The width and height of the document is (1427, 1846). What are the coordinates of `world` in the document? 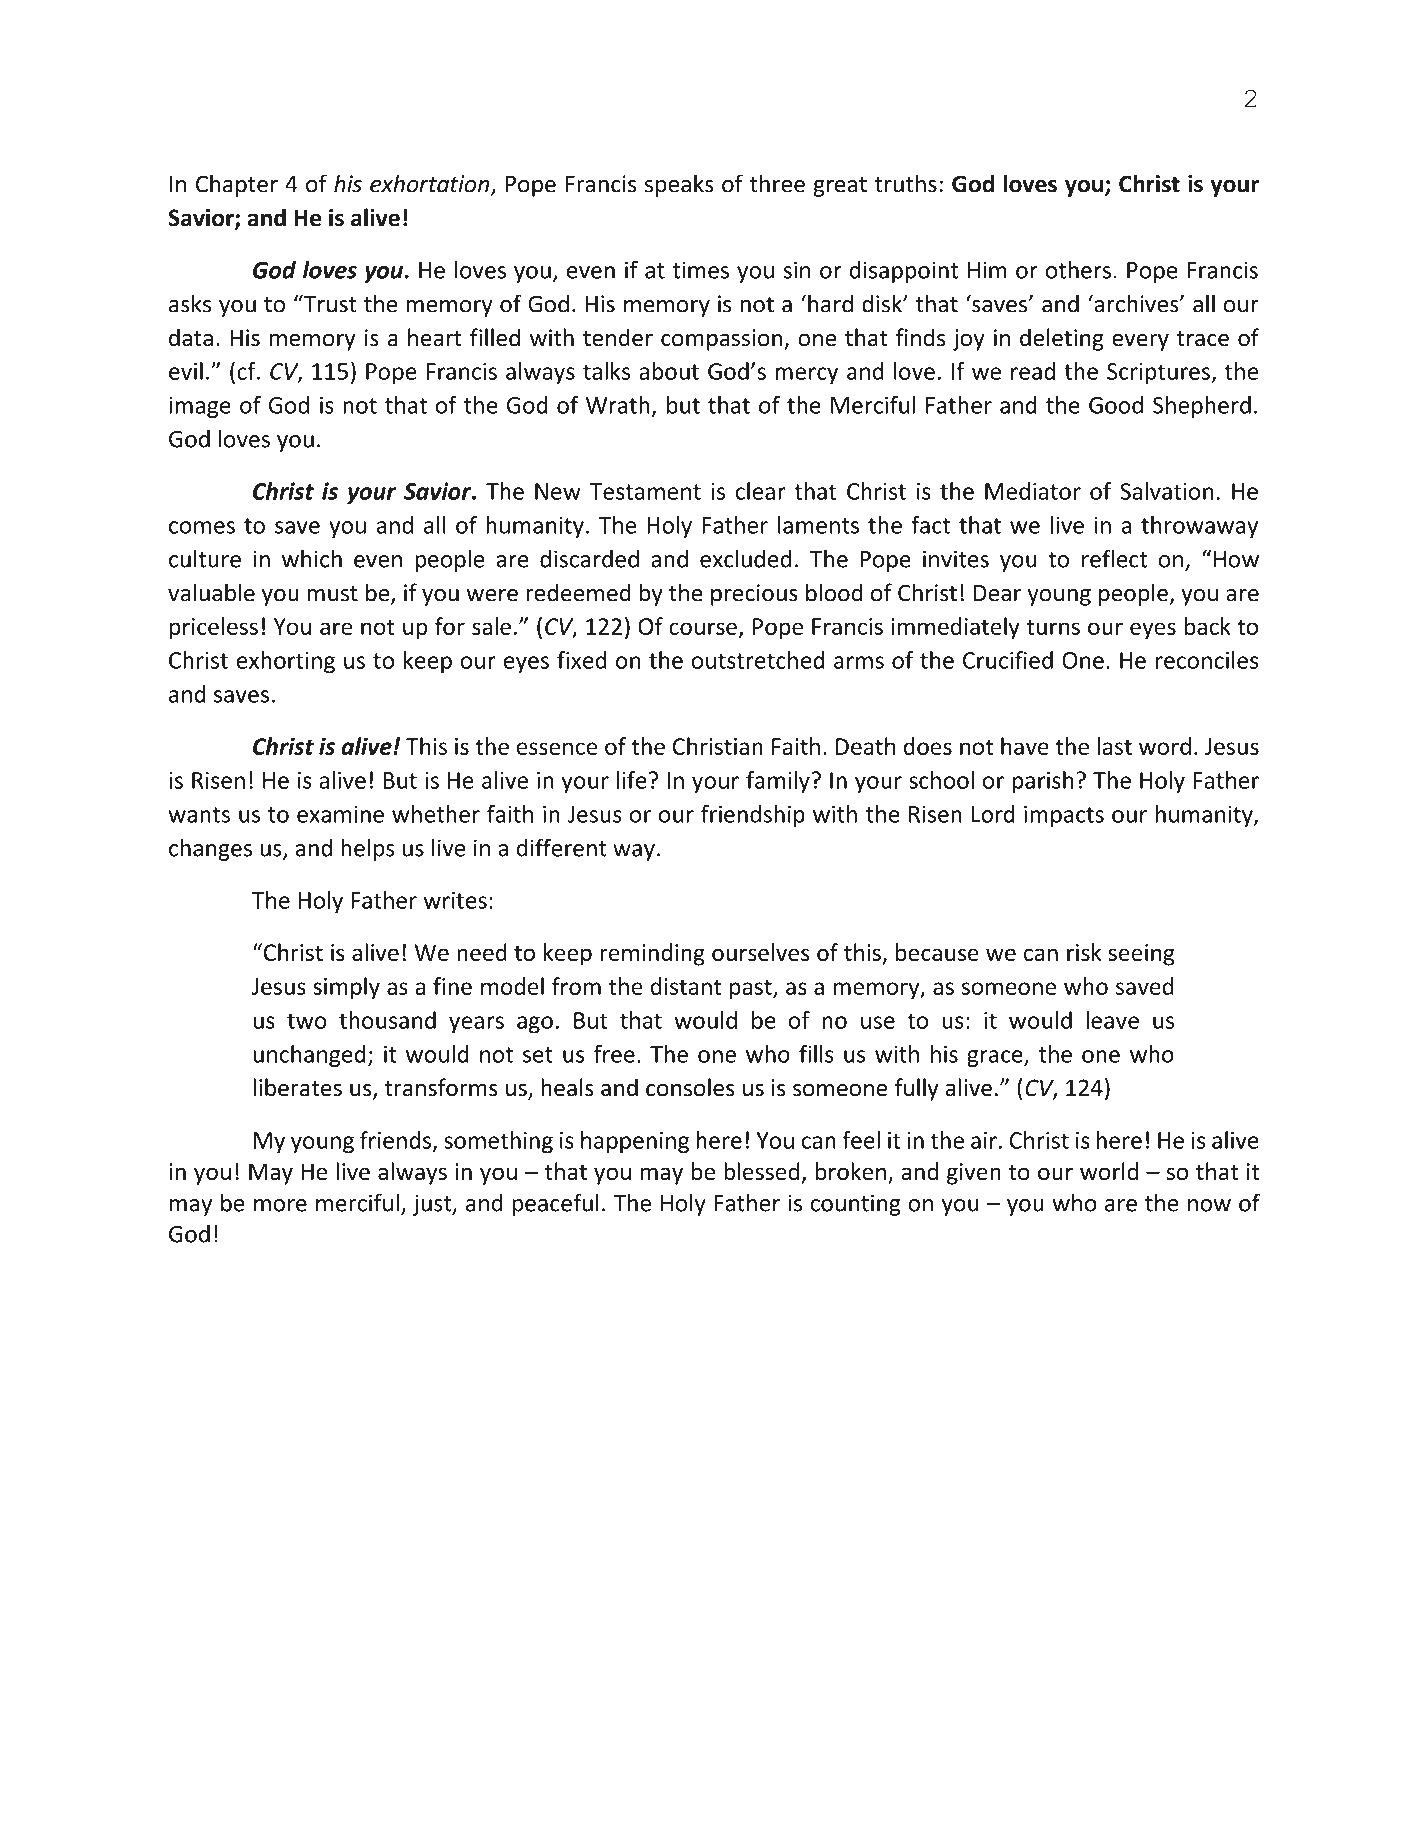 It's located at (1109, 1171).
